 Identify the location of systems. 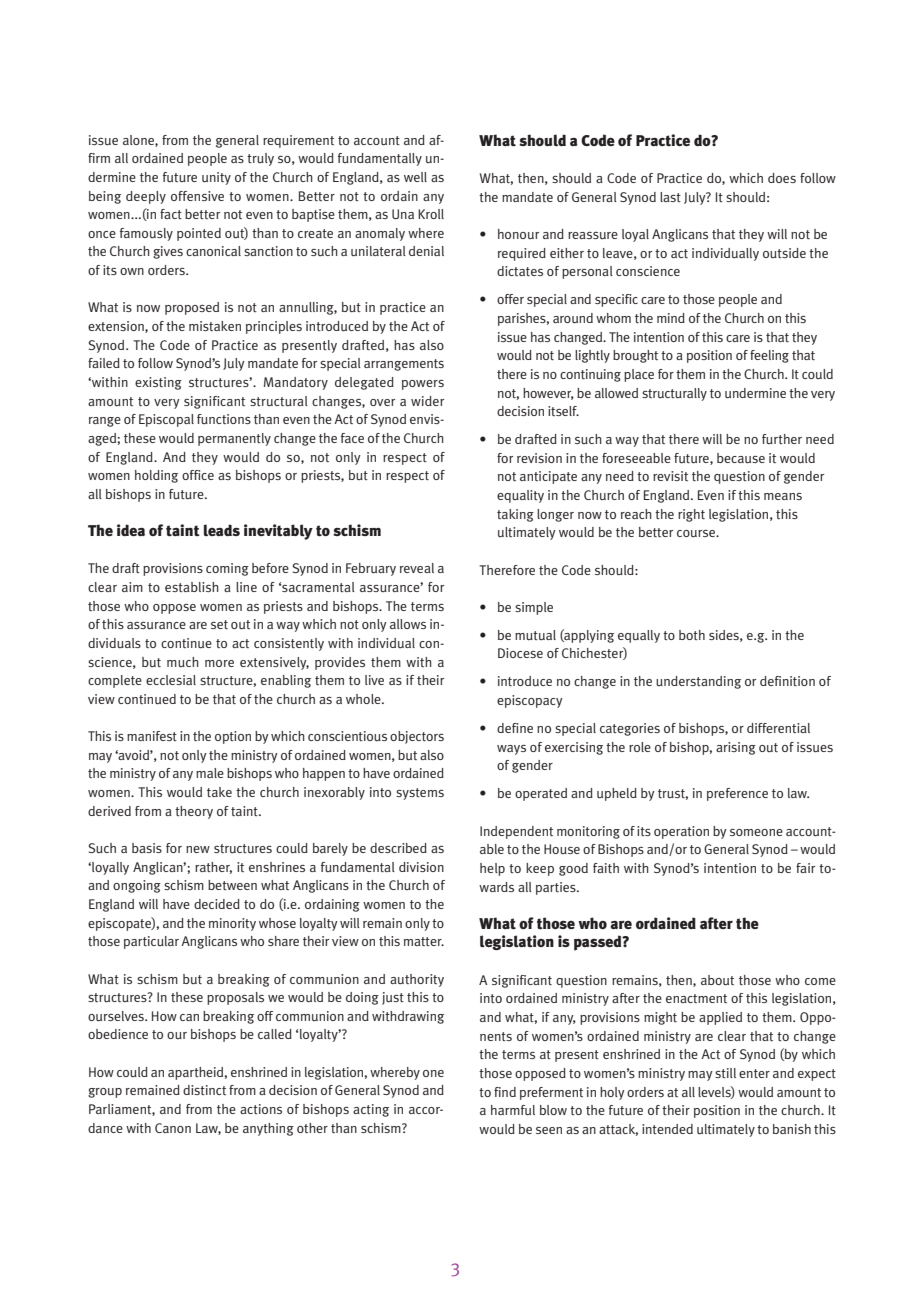
(420, 794).
